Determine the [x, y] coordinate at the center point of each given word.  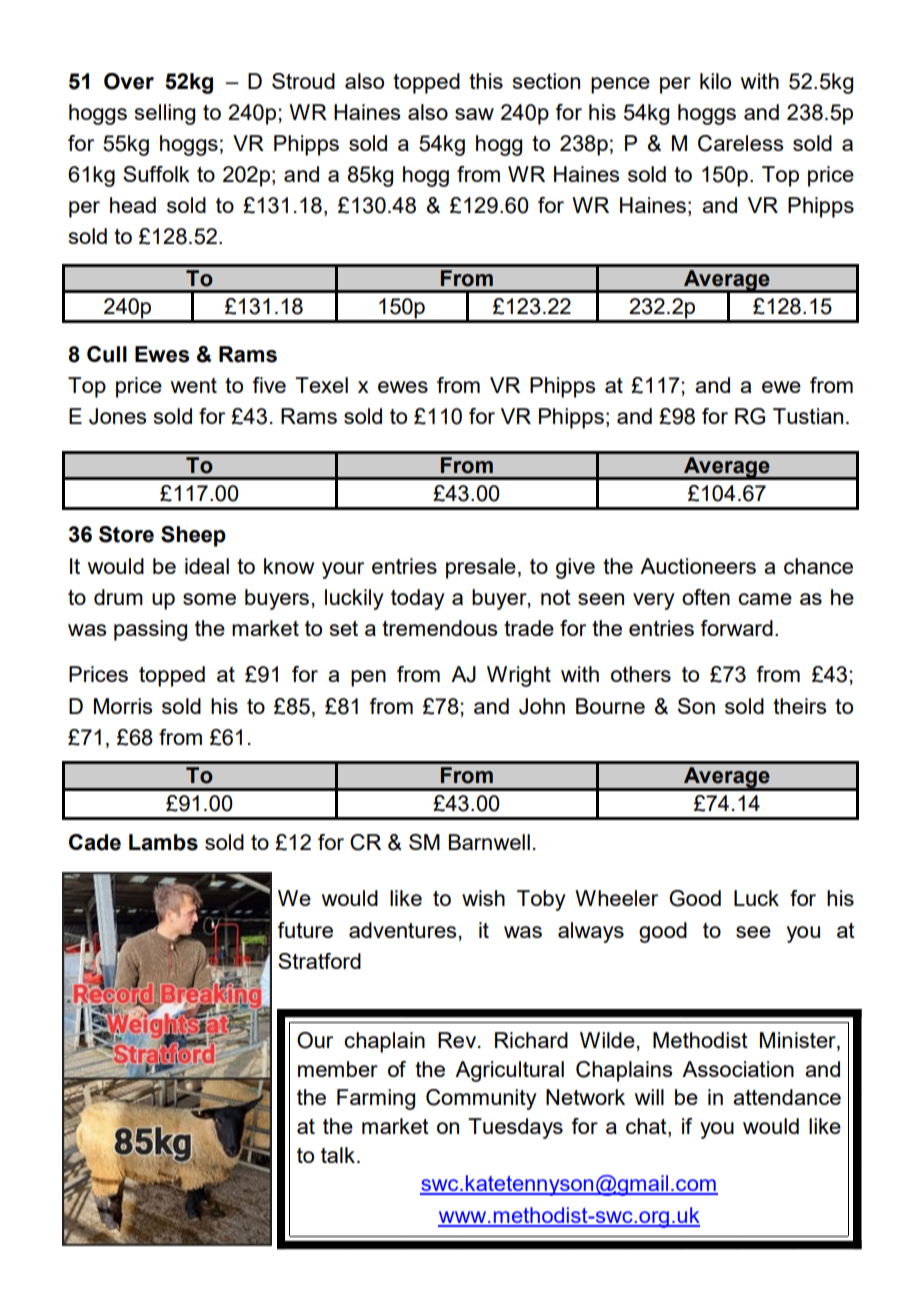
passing [150, 630]
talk [338, 1155]
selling [165, 114]
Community [481, 1099]
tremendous [440, 628]
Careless [741, 143]
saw [474, 114]
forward [736, 628]
